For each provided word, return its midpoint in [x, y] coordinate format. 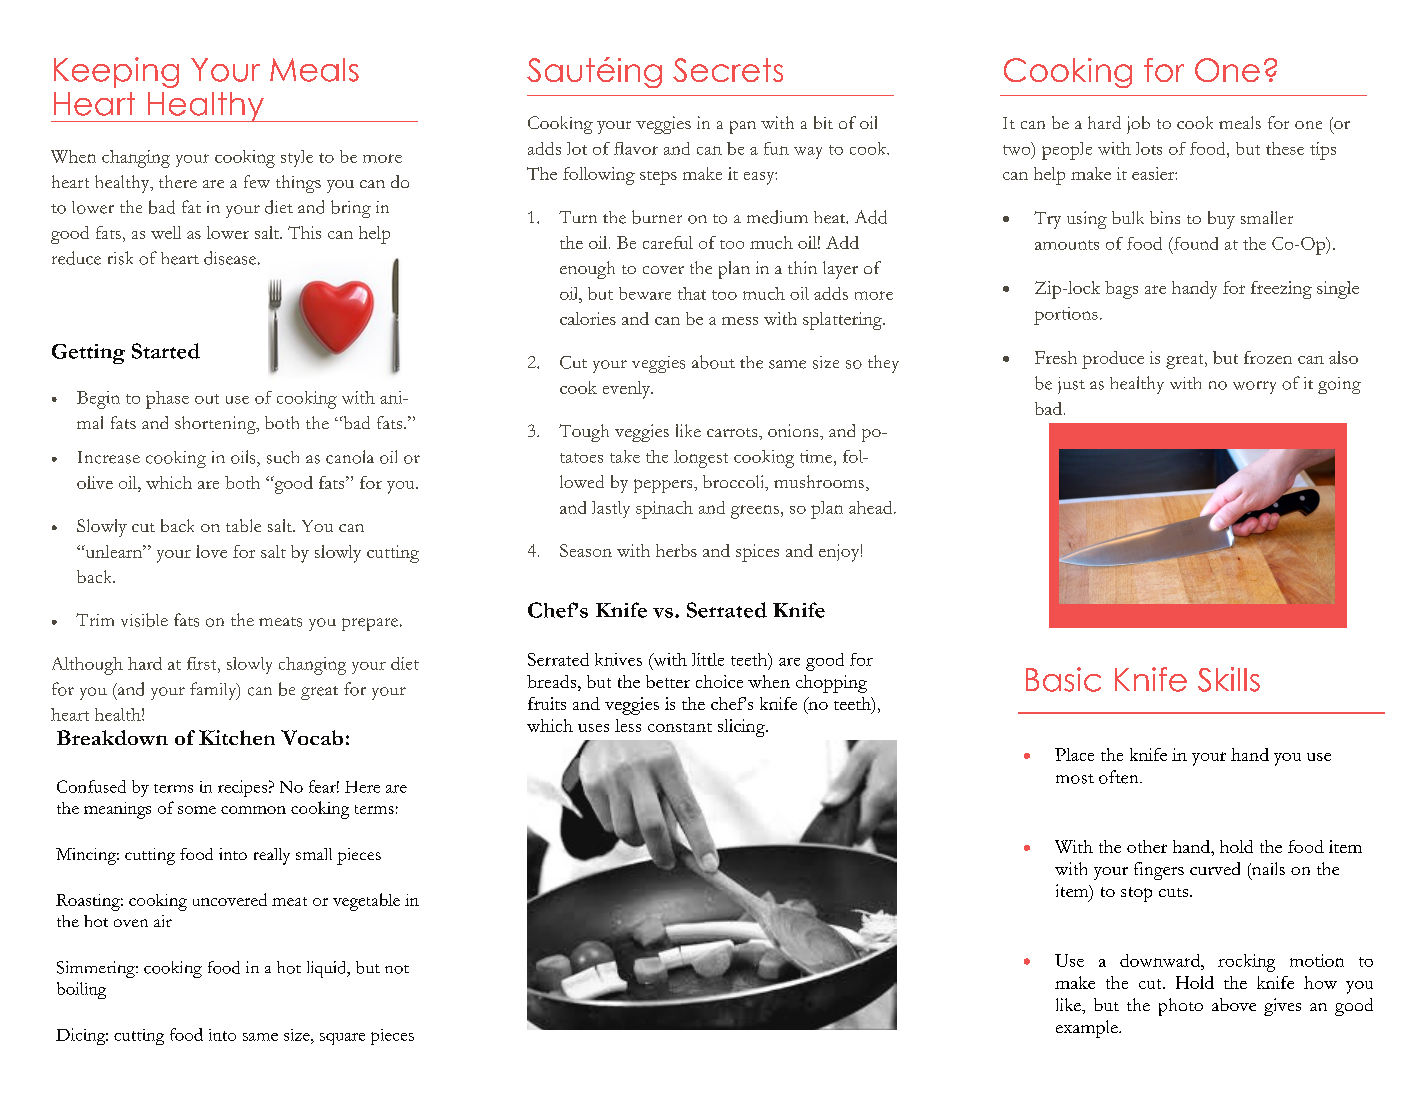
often [1120, 777]
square [342, 1039]
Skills [1229, 679]
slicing [742, 728]
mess [740, 321]
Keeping [116, 72]
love [211, 551]
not [397, 969]
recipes [242, 788]
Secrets [728, 70]
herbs [676, 550]
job [1138, 125]
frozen [1268, 357]
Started [166, 351]
